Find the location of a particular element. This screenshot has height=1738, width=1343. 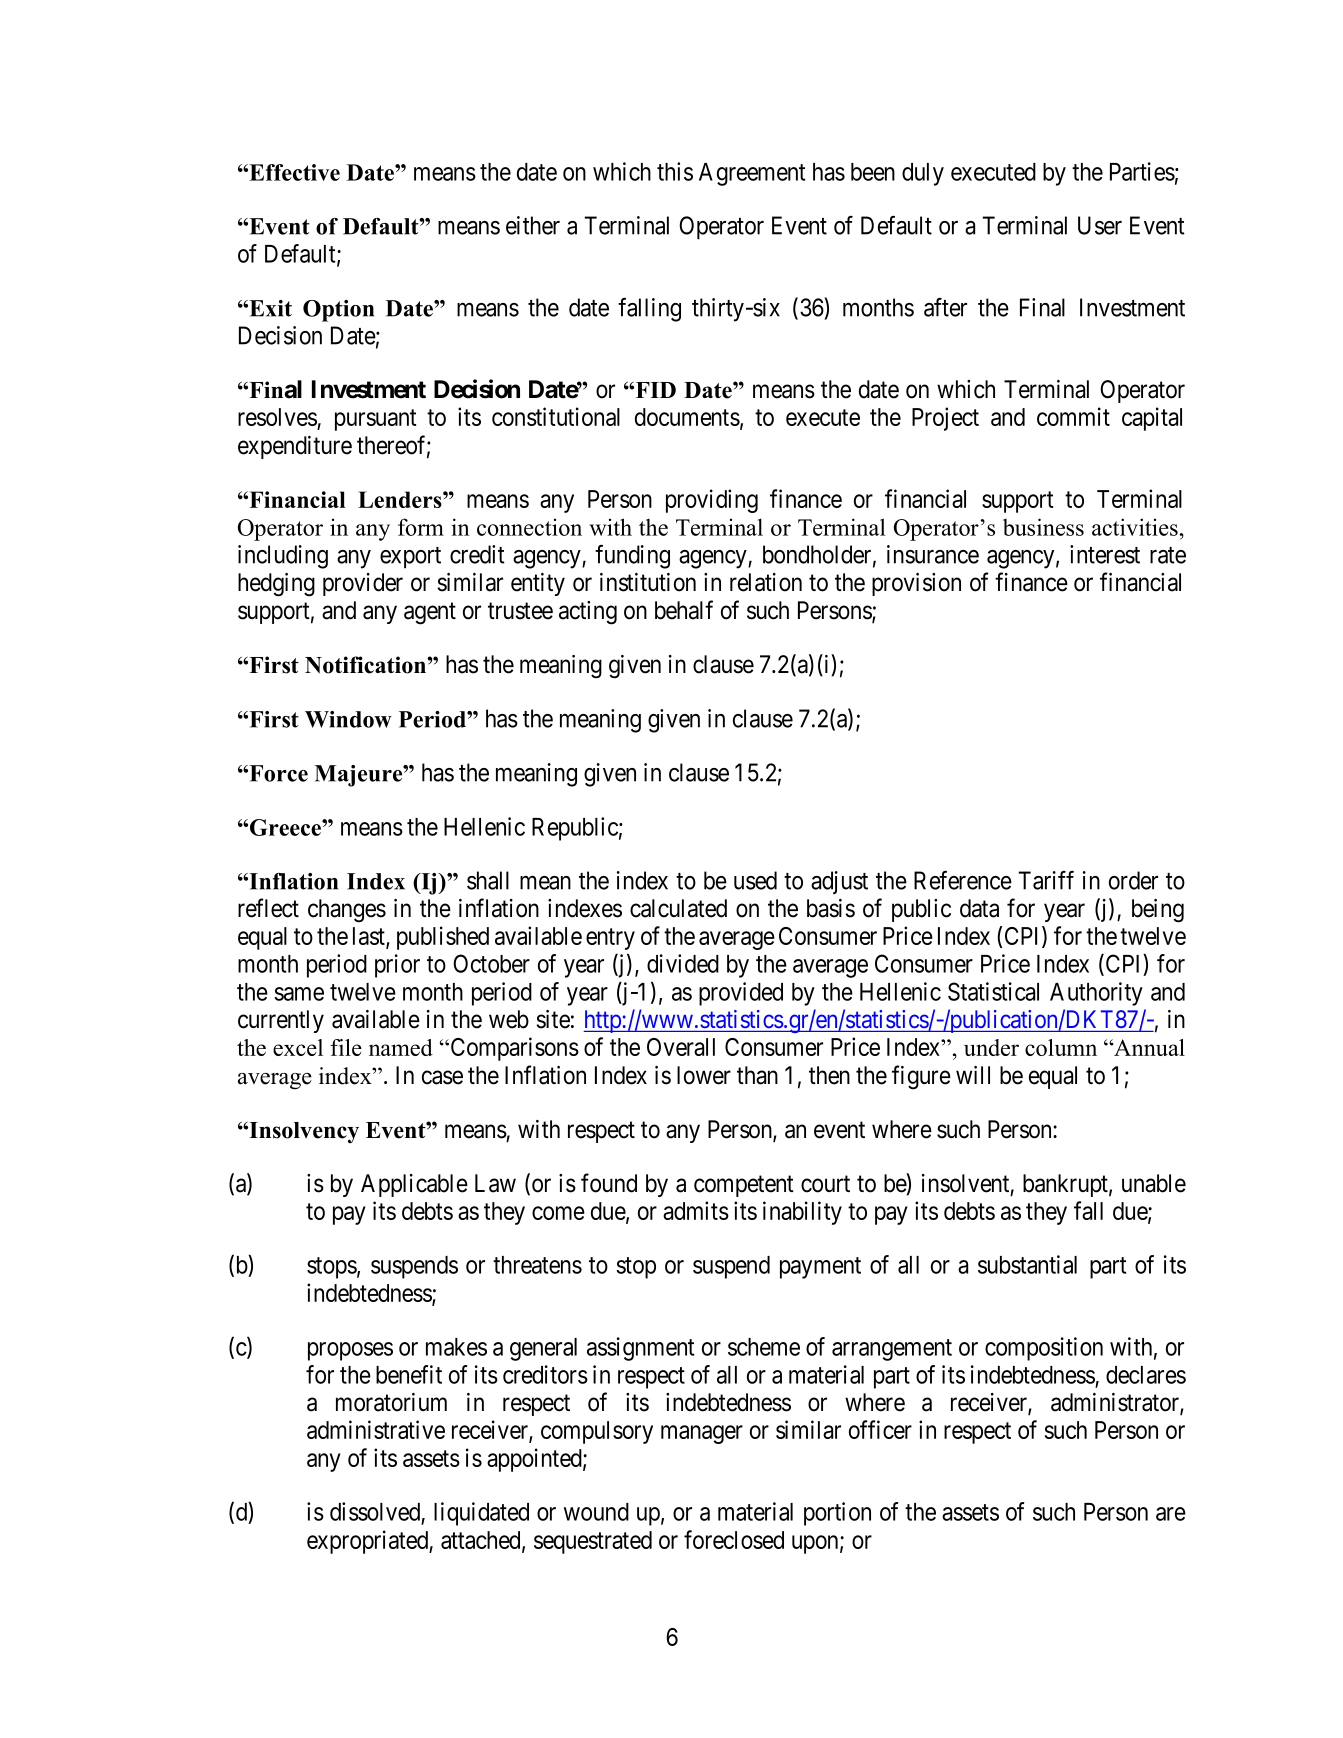

foreclosed is located at coordinates (734, 1539).
